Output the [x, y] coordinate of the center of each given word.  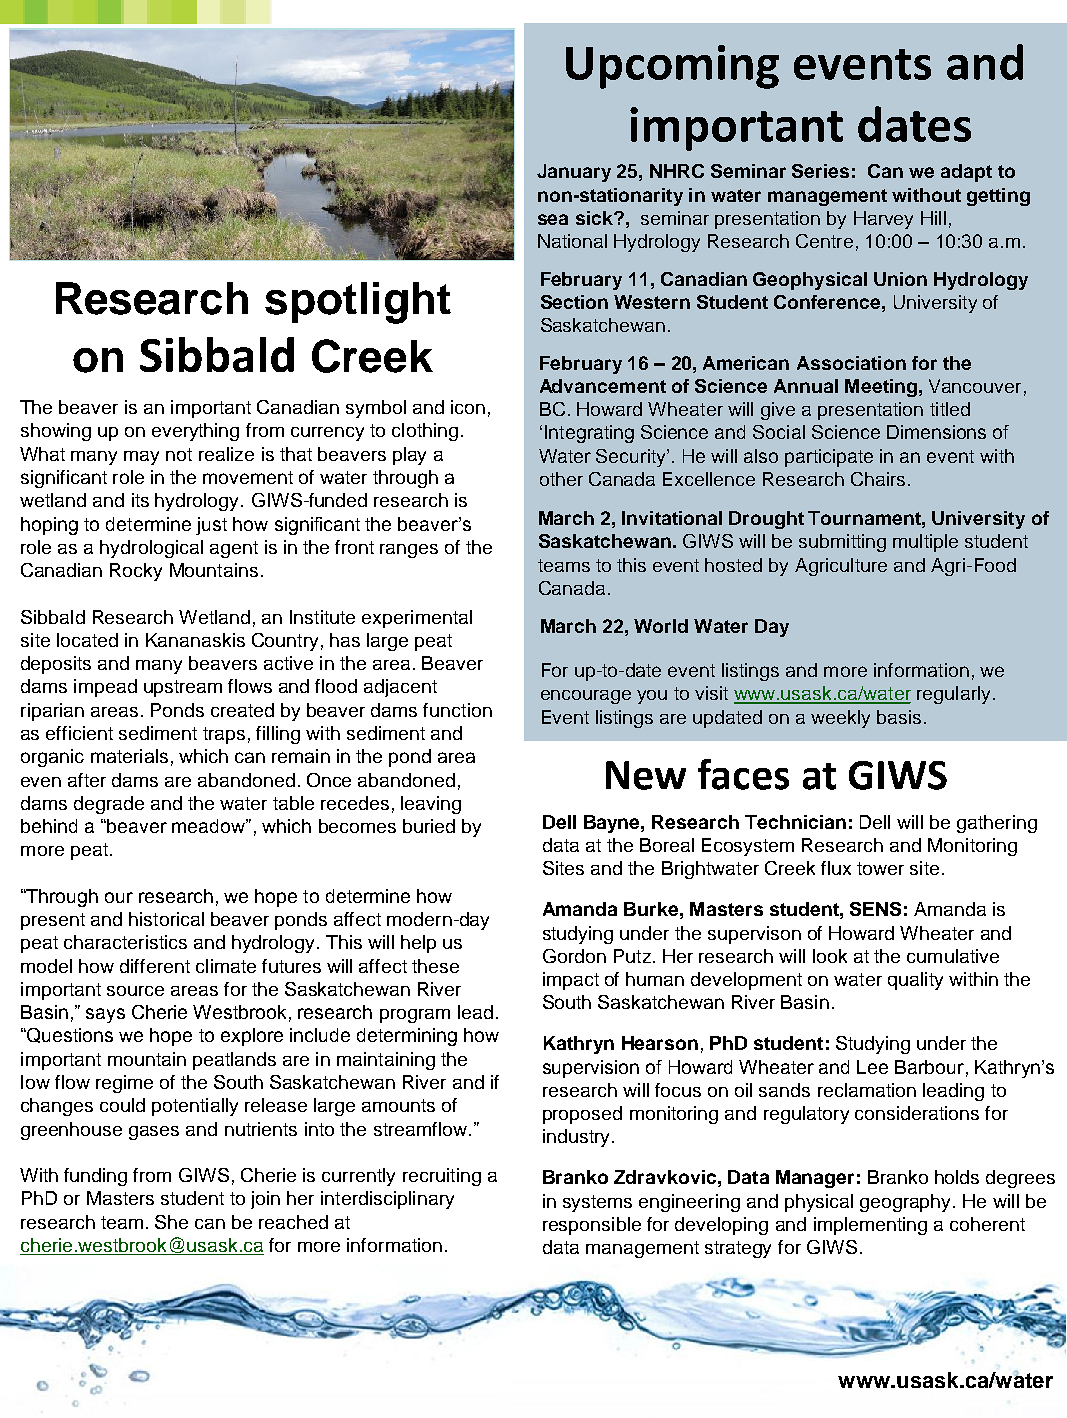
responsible [592, 1226]
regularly [953, 695]
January [574, 173]
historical [166, 919]
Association [851, 363]
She [171, 1222]
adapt [966, 173]
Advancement [603, 386]
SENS [875, 909]
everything [195, 432]
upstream [183, 688]
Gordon [574, 956]
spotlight [358, 303]
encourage [586, 697]
